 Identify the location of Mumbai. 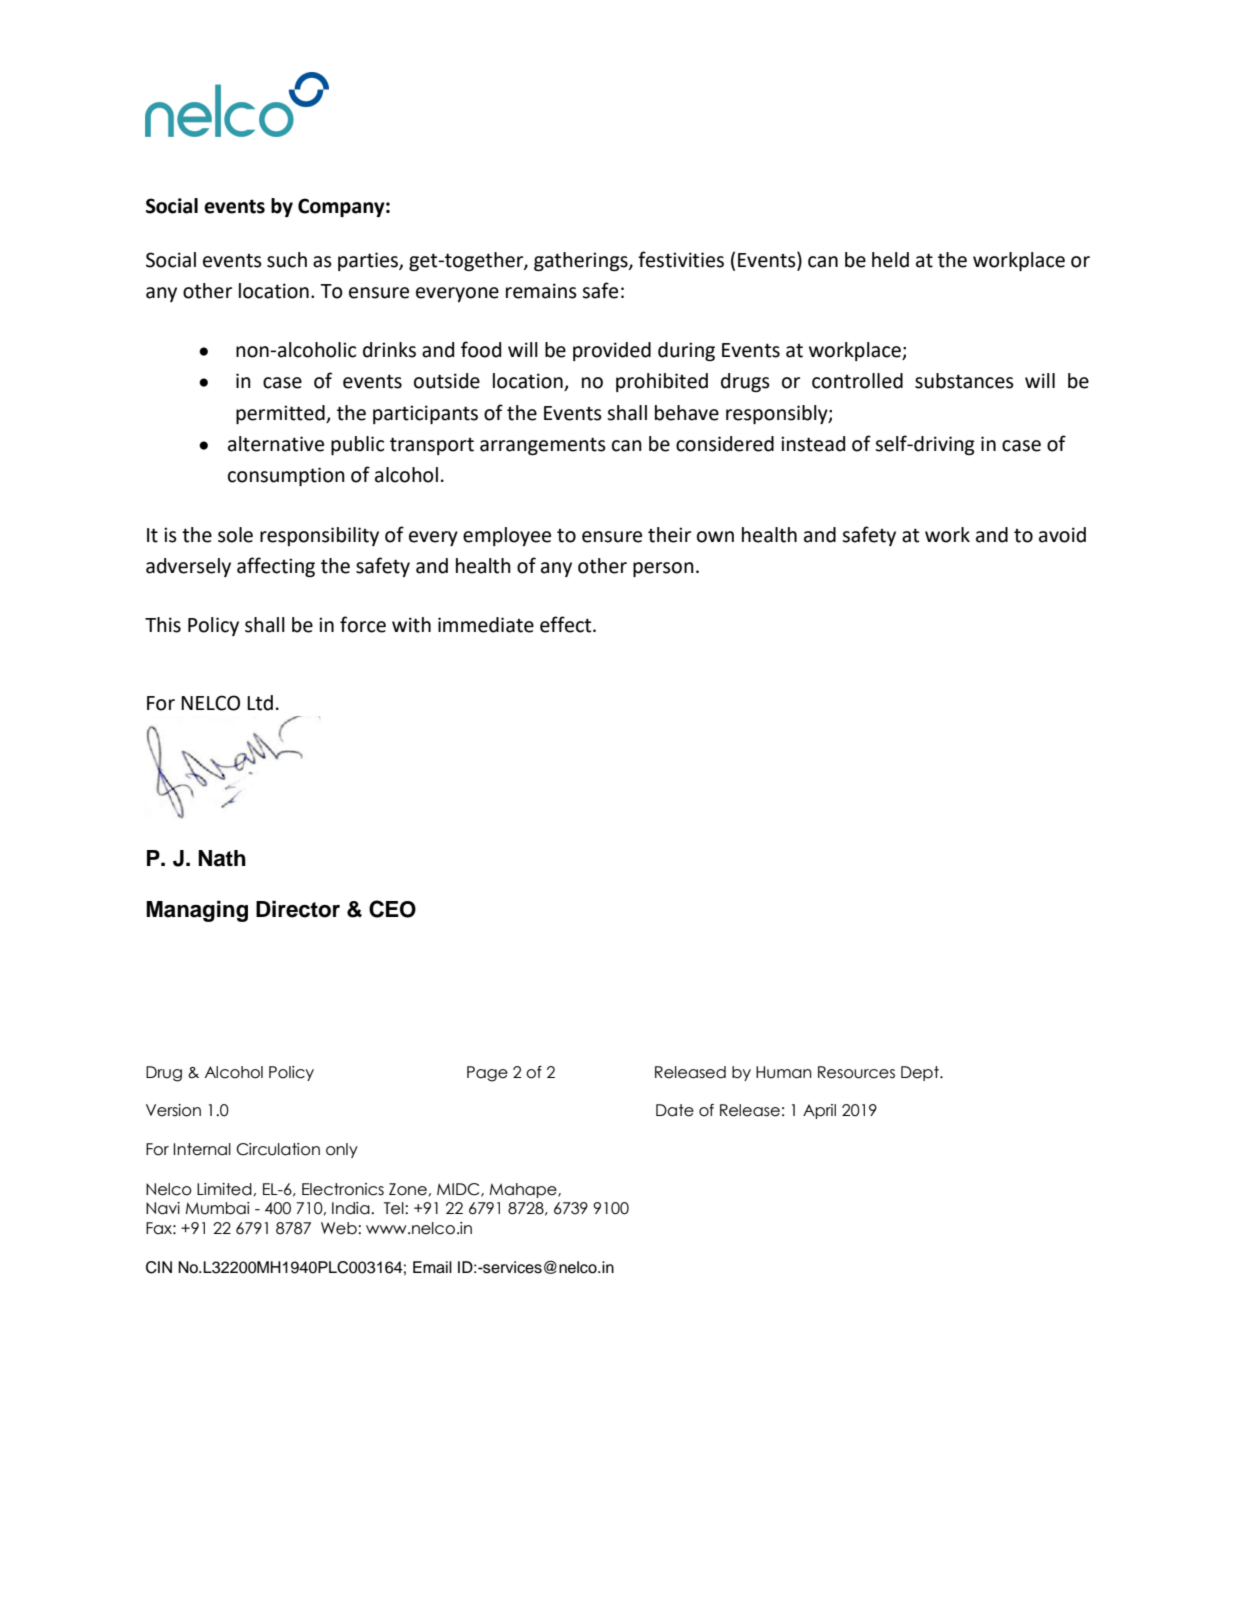
(218, 1208).
